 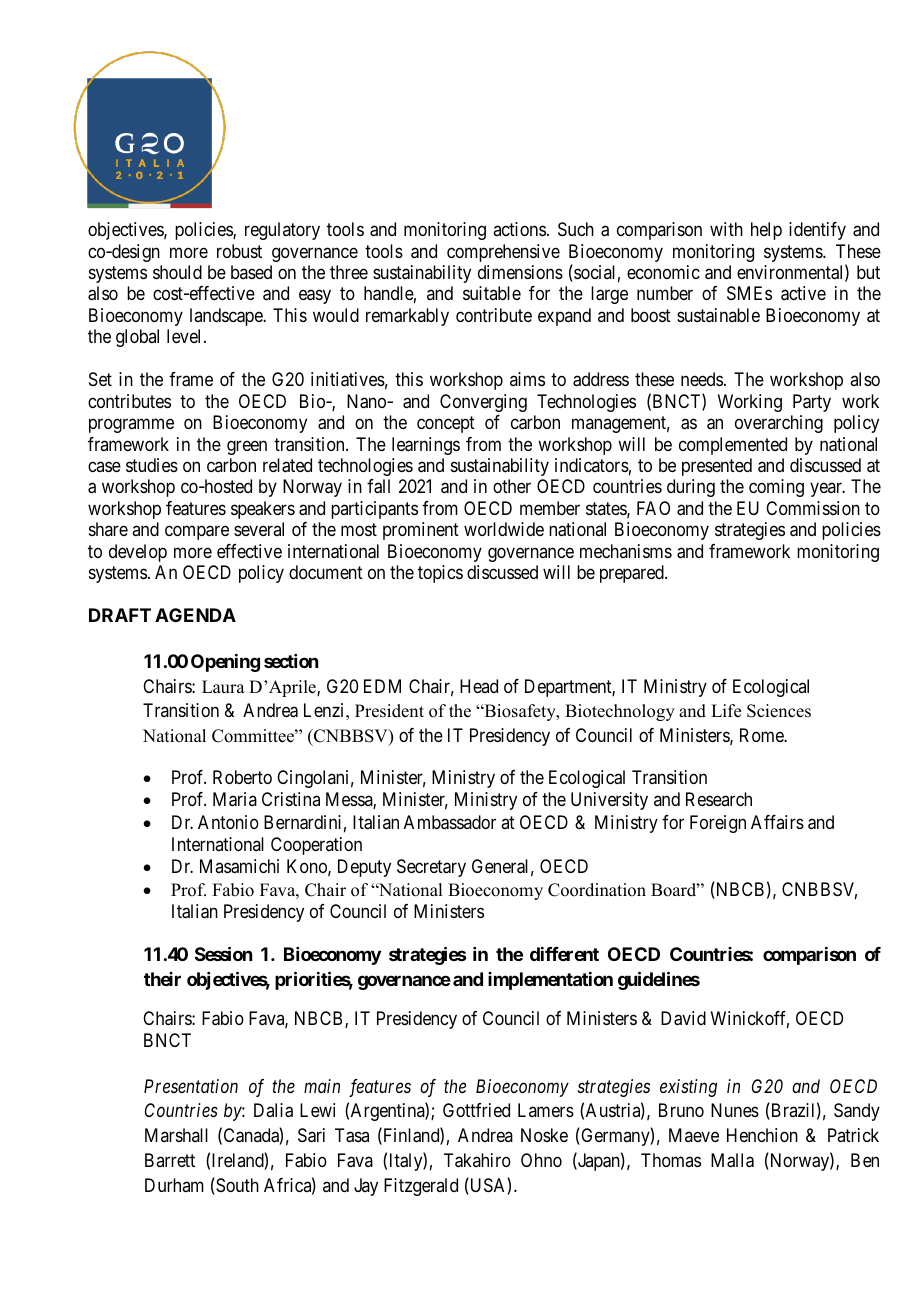 I want to click on Secretary, so click(x=431, y=868).
